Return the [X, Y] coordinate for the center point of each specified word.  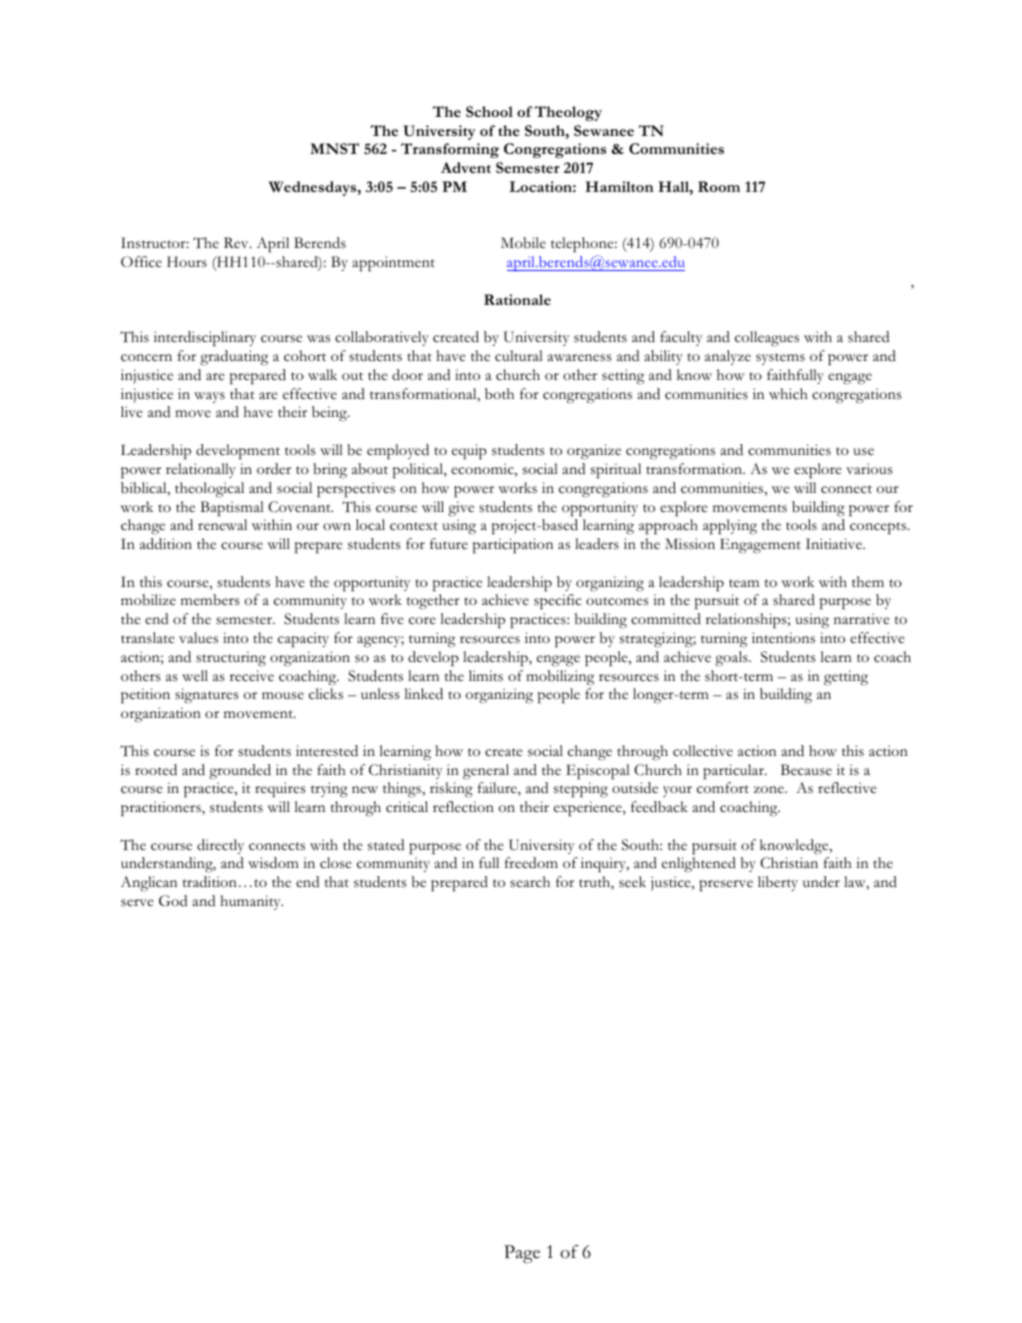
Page [522, 1254]
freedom [531, 862]
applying [730, 527]
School [489, 111]
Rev [237, 242]
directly [220, 846]
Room [719, 186]
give [461, 509]
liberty [778, 883]
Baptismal [232, 509]
